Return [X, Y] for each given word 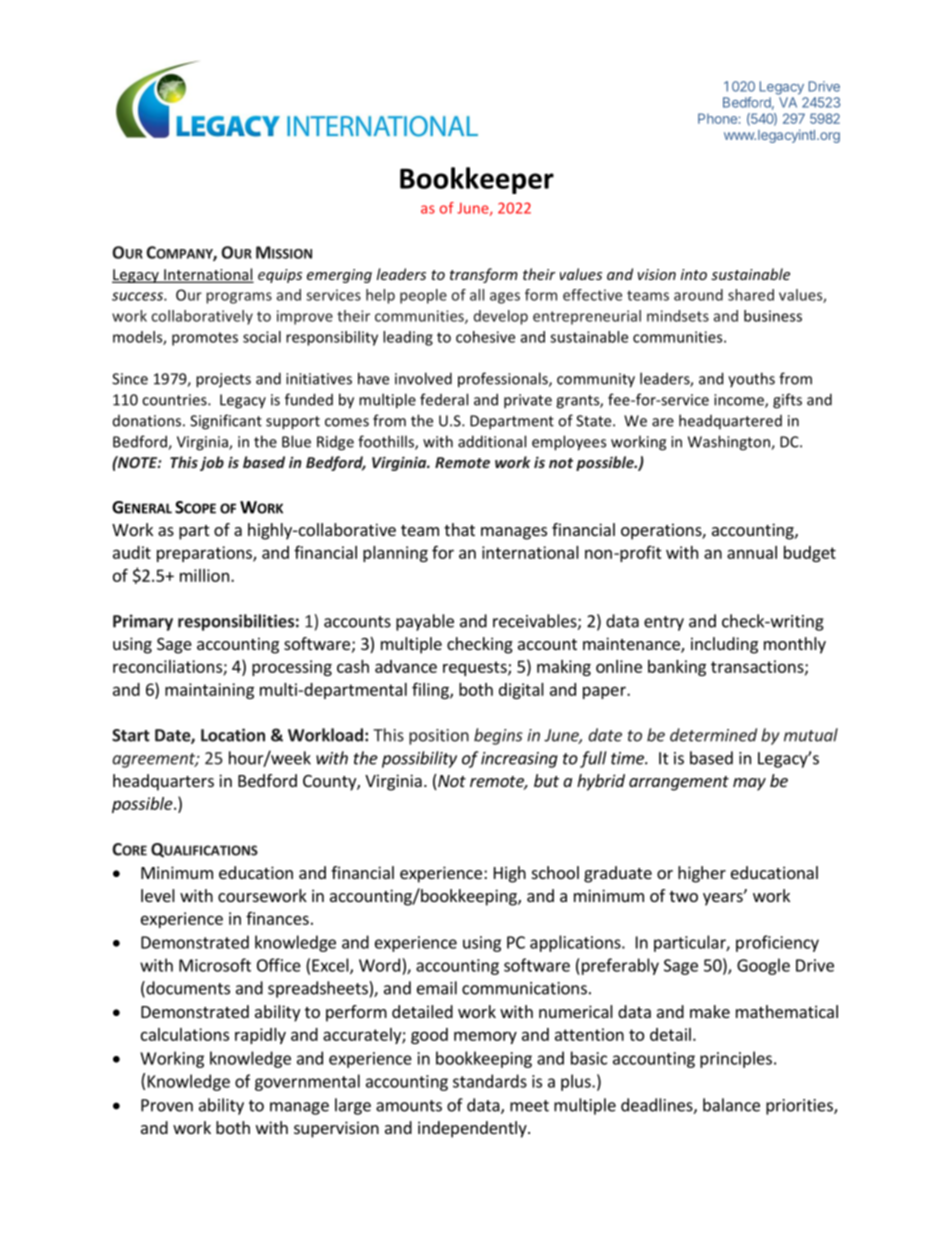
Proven [167, 1105]
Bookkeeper [477, 180]
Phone [717, 118]
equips [280, 276]
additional [492, 441]
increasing [519, 760]
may [749, 784]
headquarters [163, 782]
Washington [730, 443]
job [212, 463]
